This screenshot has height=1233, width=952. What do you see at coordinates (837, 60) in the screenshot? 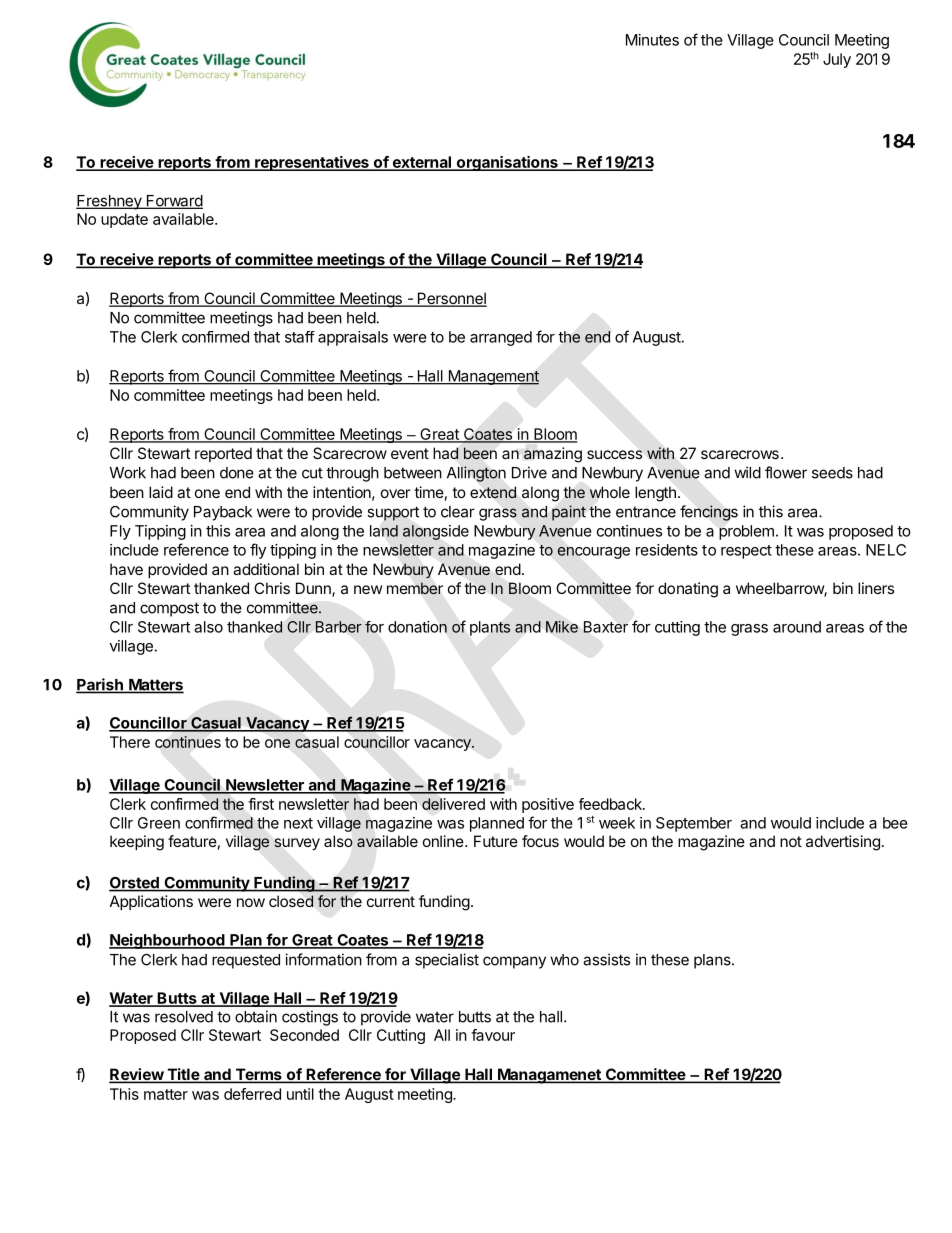
I see `July` at bounding box center [837, 60].
